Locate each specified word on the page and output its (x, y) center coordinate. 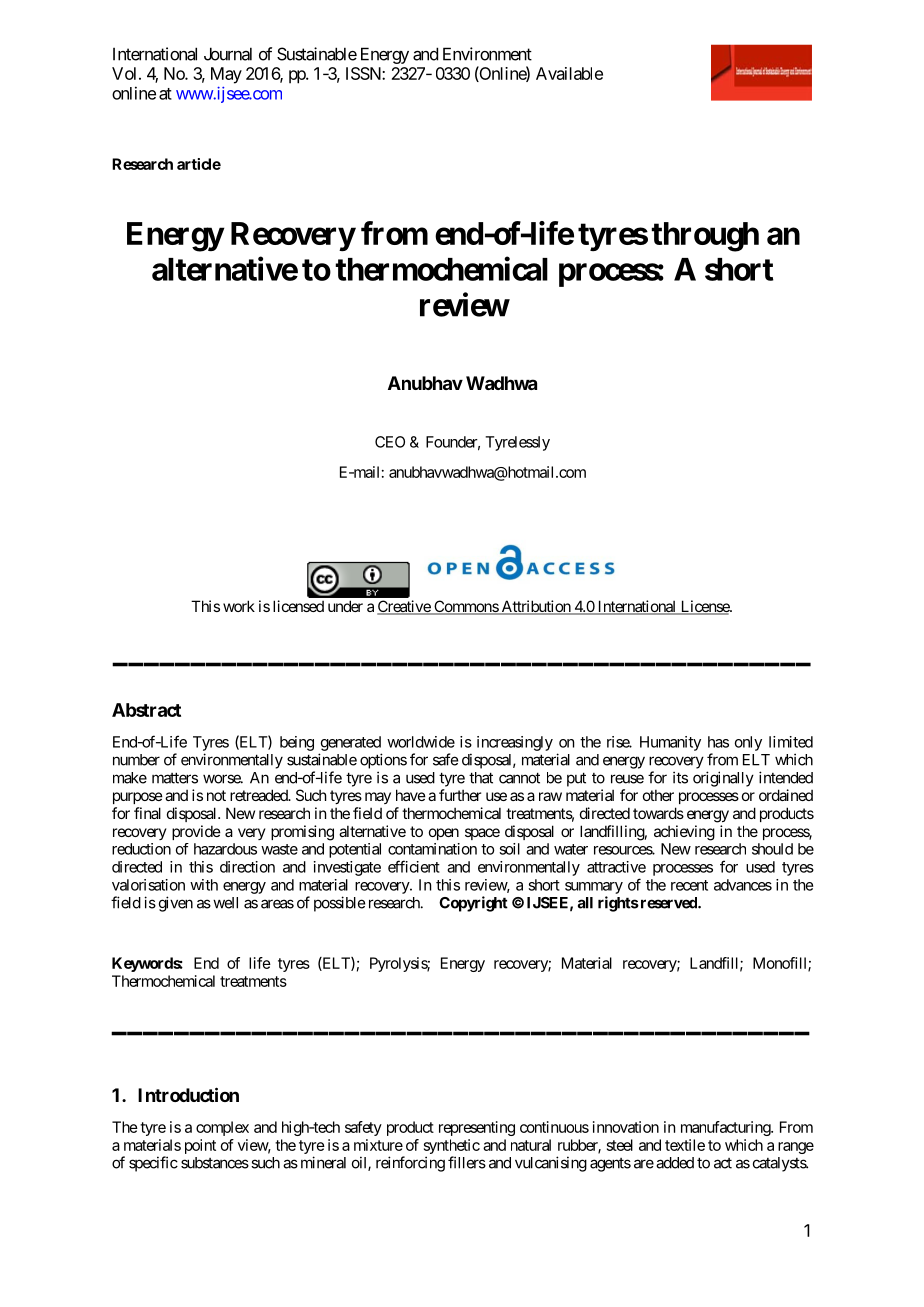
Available (569, 73)
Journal (228, 54)
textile (685, 1145)
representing (477, 1128)
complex (222, 1128)
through (705, 237)
